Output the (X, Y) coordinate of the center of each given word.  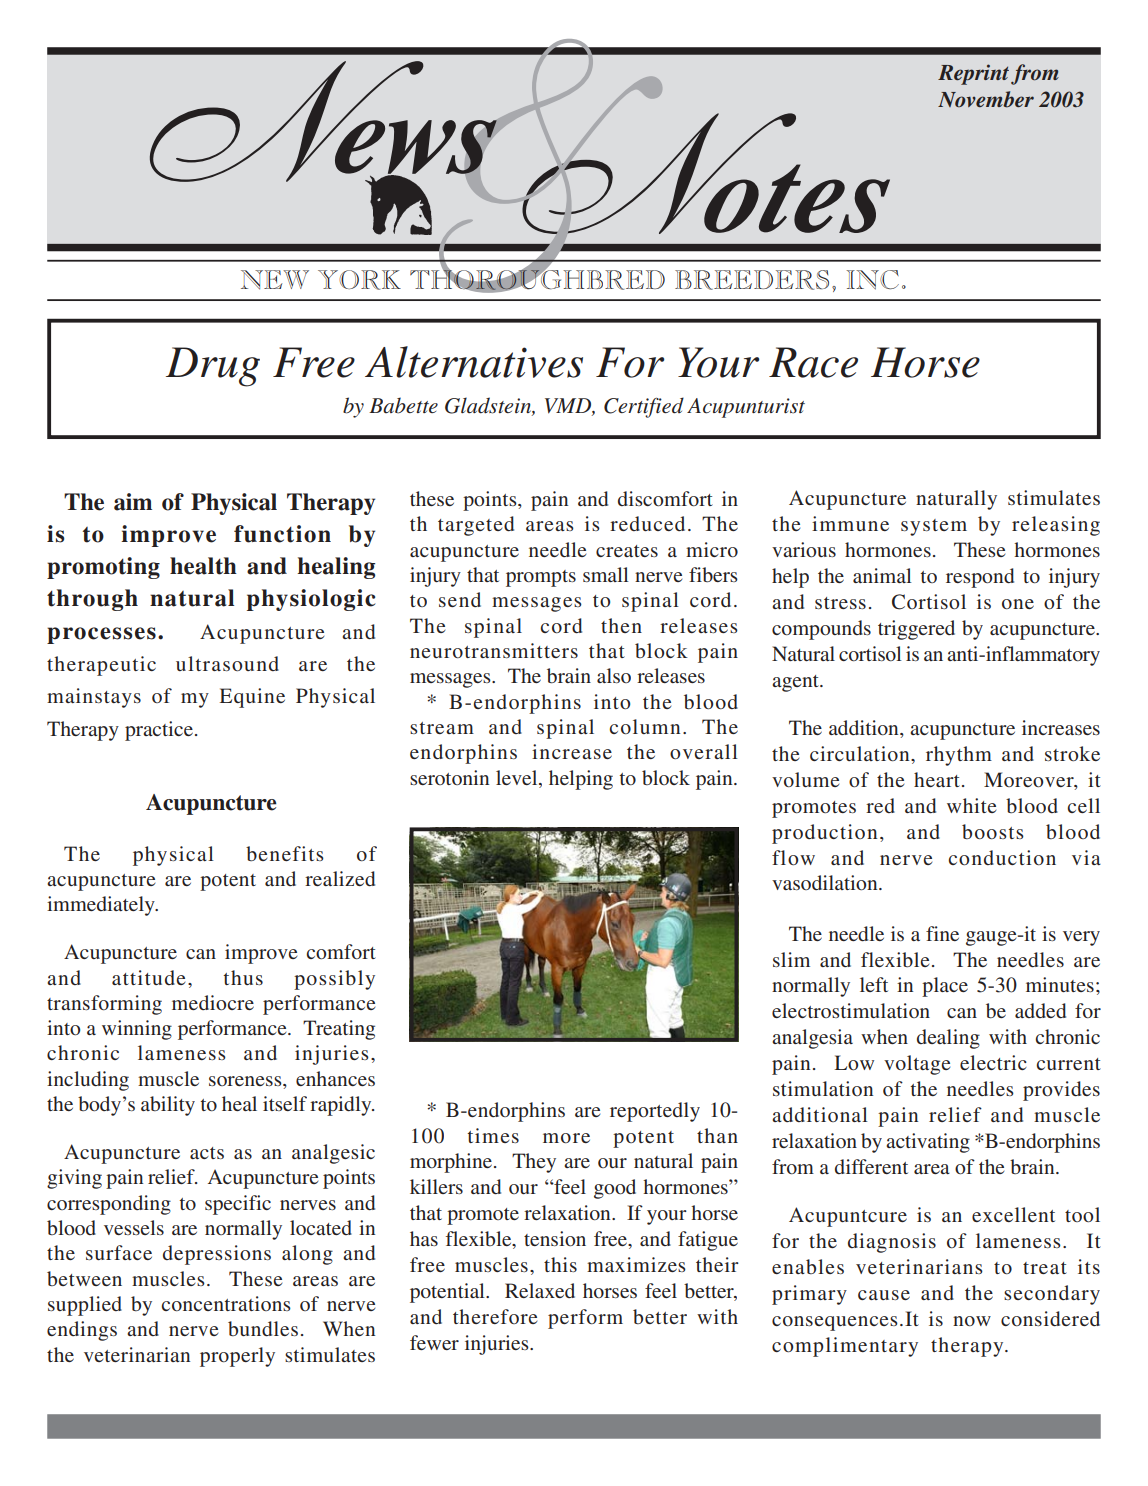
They (534, 1163)
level (518, 777)
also (614, 675)
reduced (647, 523)
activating (928, 1143)
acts (207, 1153)
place (945, 987)
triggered (916, 630)
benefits (285, 853)
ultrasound (227, 663)
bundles (263, 1328)
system (934, 527)
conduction (1002, 857)
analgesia (812, 1039)
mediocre (213, 1002)
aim (133, 502)
